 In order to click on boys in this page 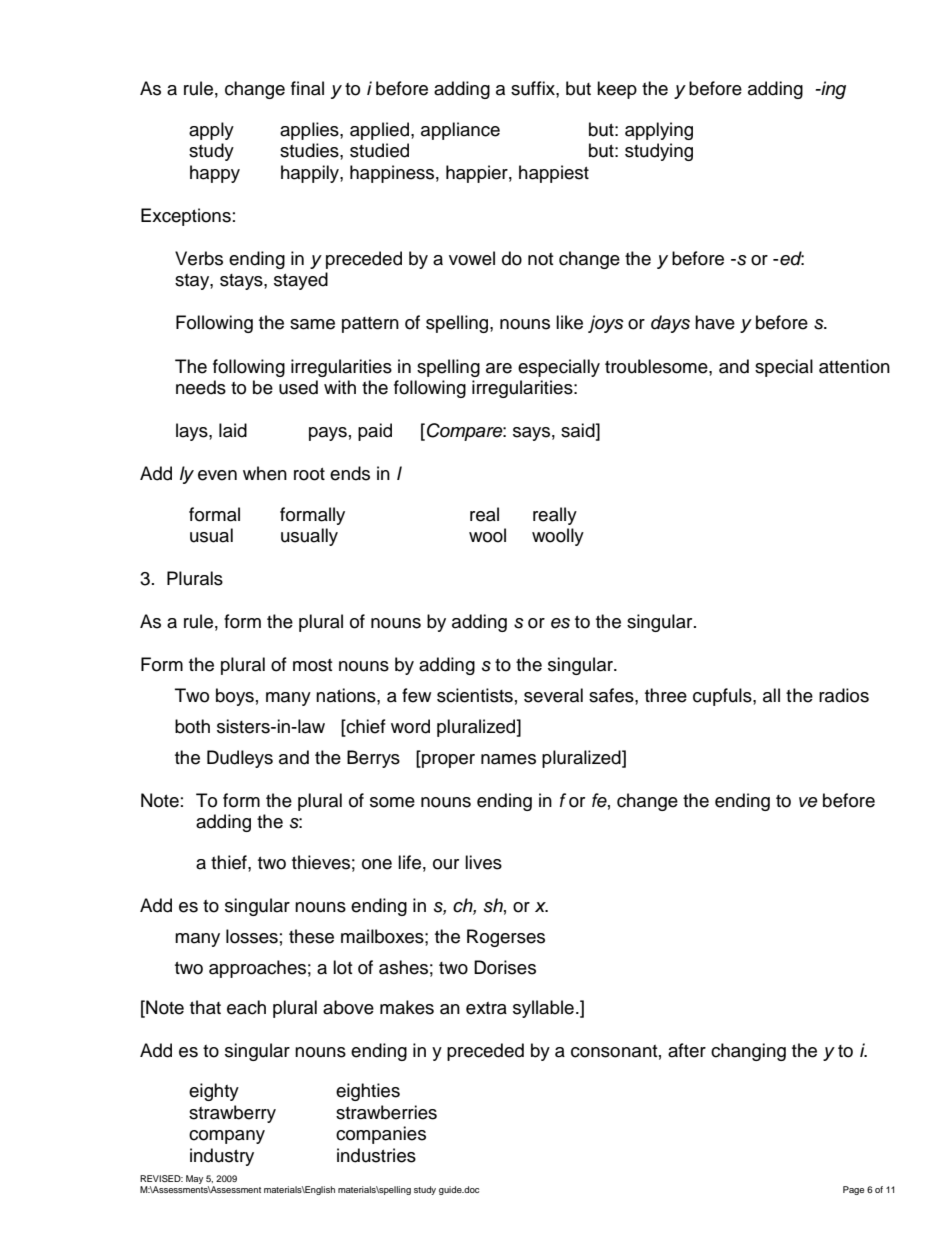, I will do `click(235, 697)`.
